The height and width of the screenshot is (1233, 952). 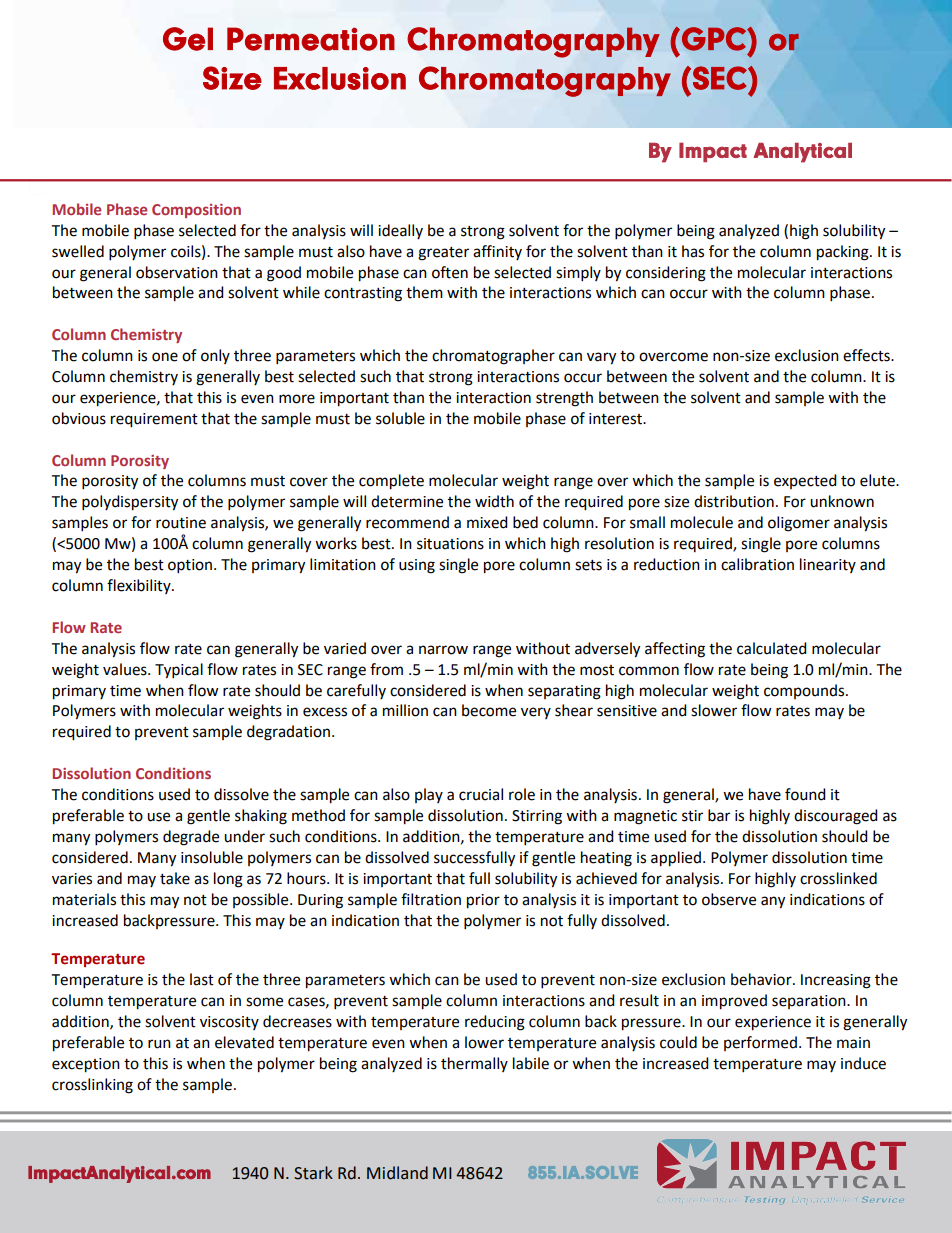 I want to click on flexibility, so click(x=140, y=586).
